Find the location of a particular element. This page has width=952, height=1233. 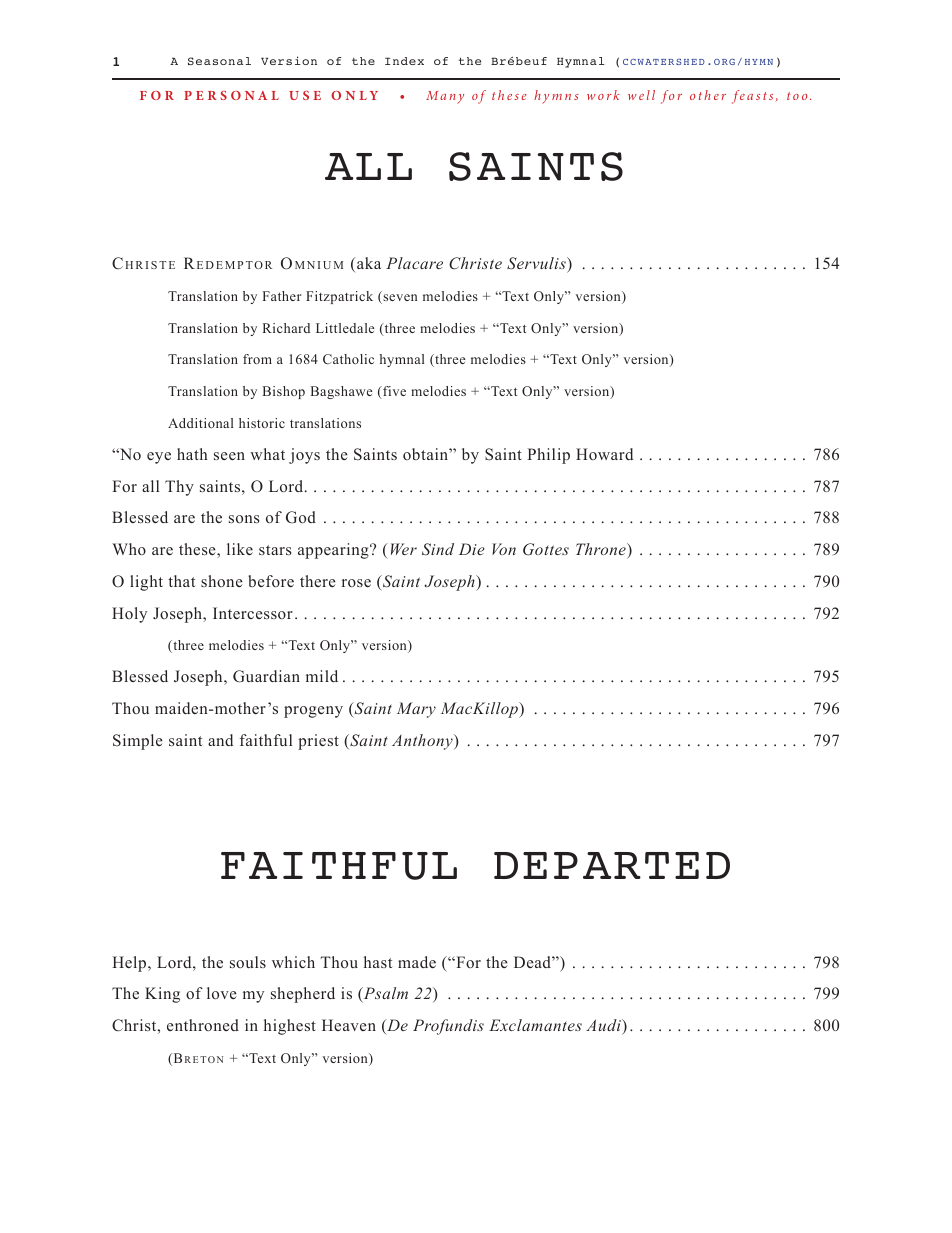

Many is located at coordinates (445, 97).
